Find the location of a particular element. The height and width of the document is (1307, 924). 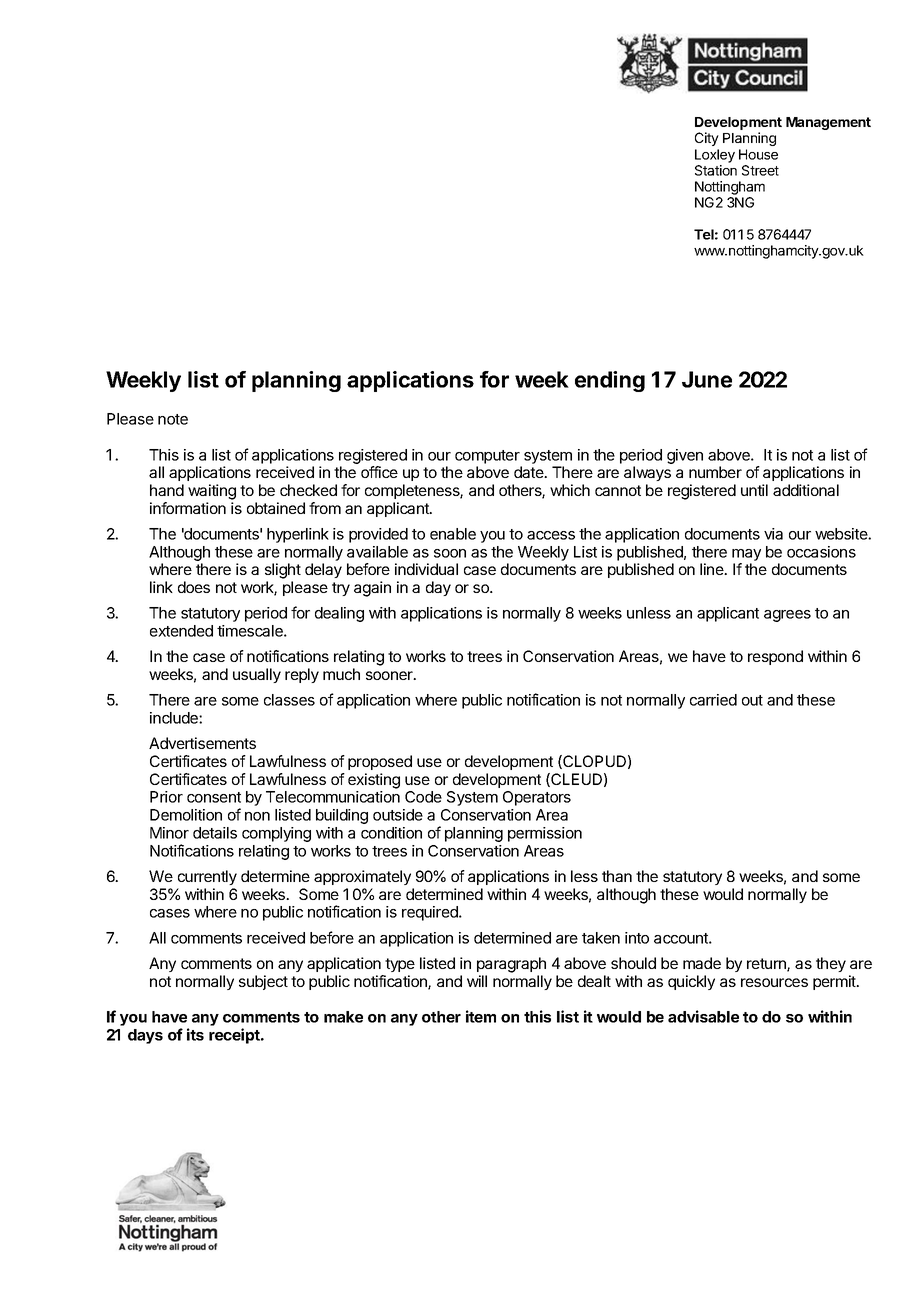

item is located at coordinates (481, 1016).
